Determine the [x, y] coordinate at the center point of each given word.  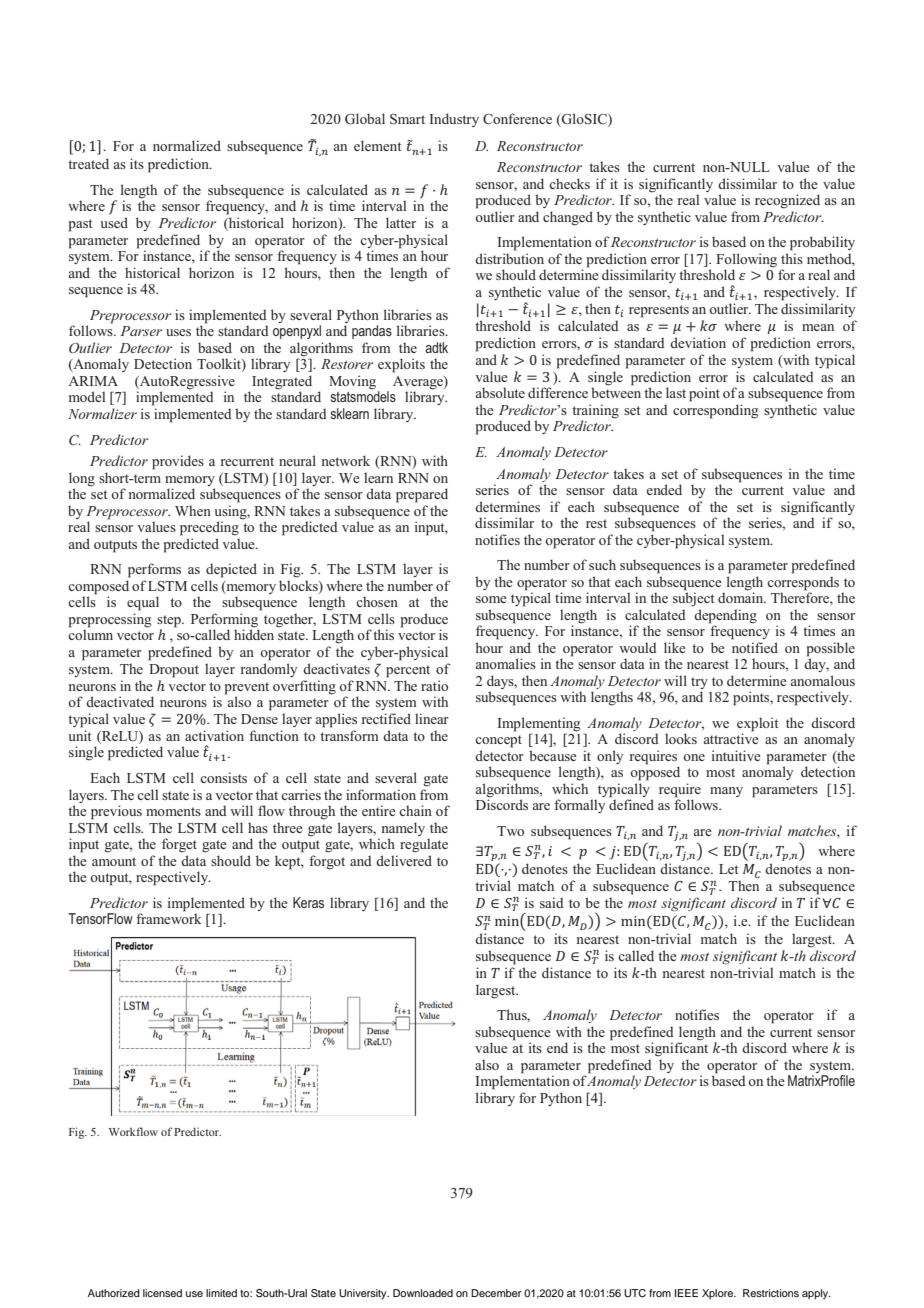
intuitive [736, 755]
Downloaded [423, 1293]
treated [88, 163]
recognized [787, 201]
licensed [162, 1293]
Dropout [174, 671]
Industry [454, 120]
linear [432, 718]
